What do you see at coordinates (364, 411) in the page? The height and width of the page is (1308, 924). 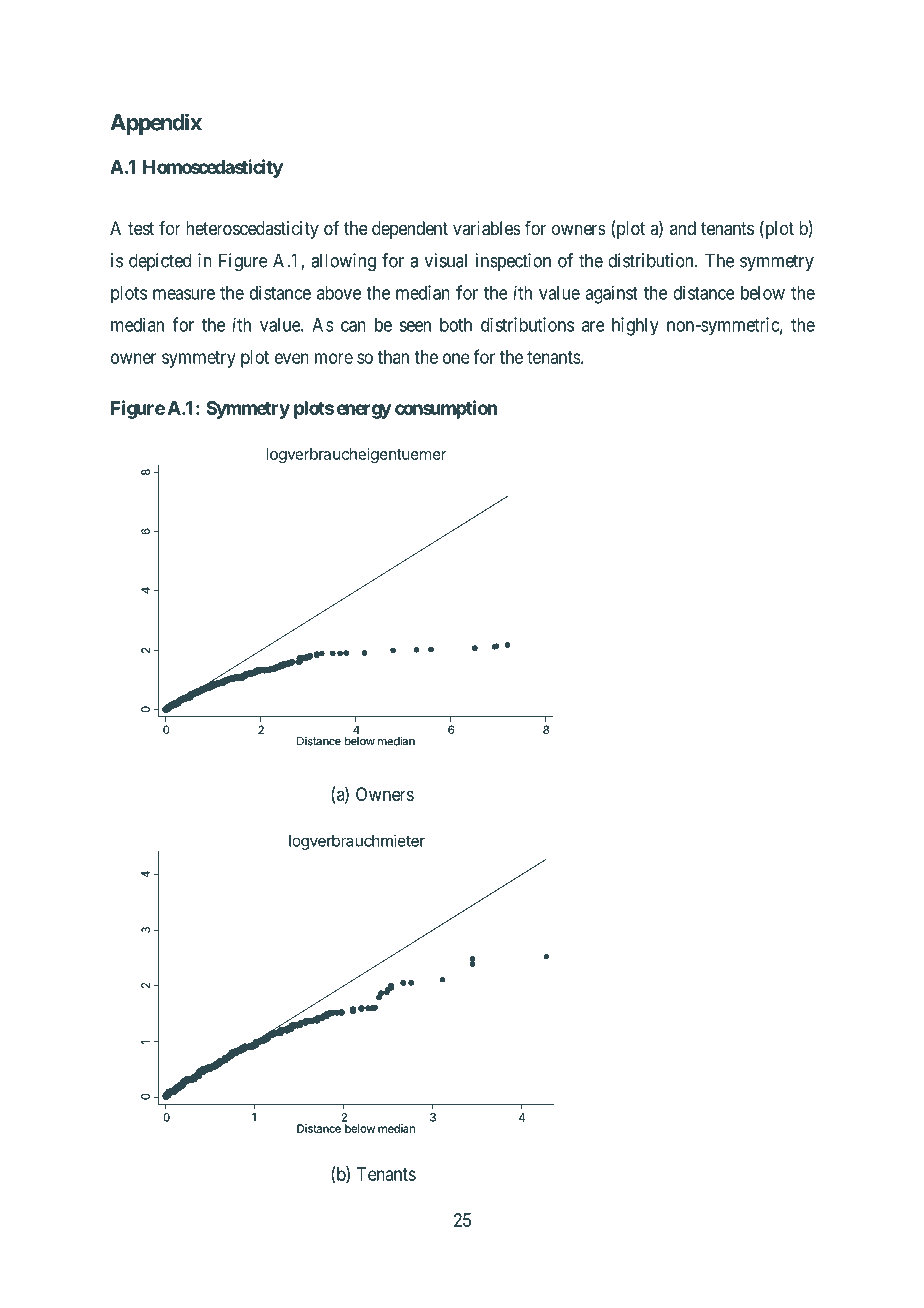 I see `energy` at bounding box center [364, 411].
